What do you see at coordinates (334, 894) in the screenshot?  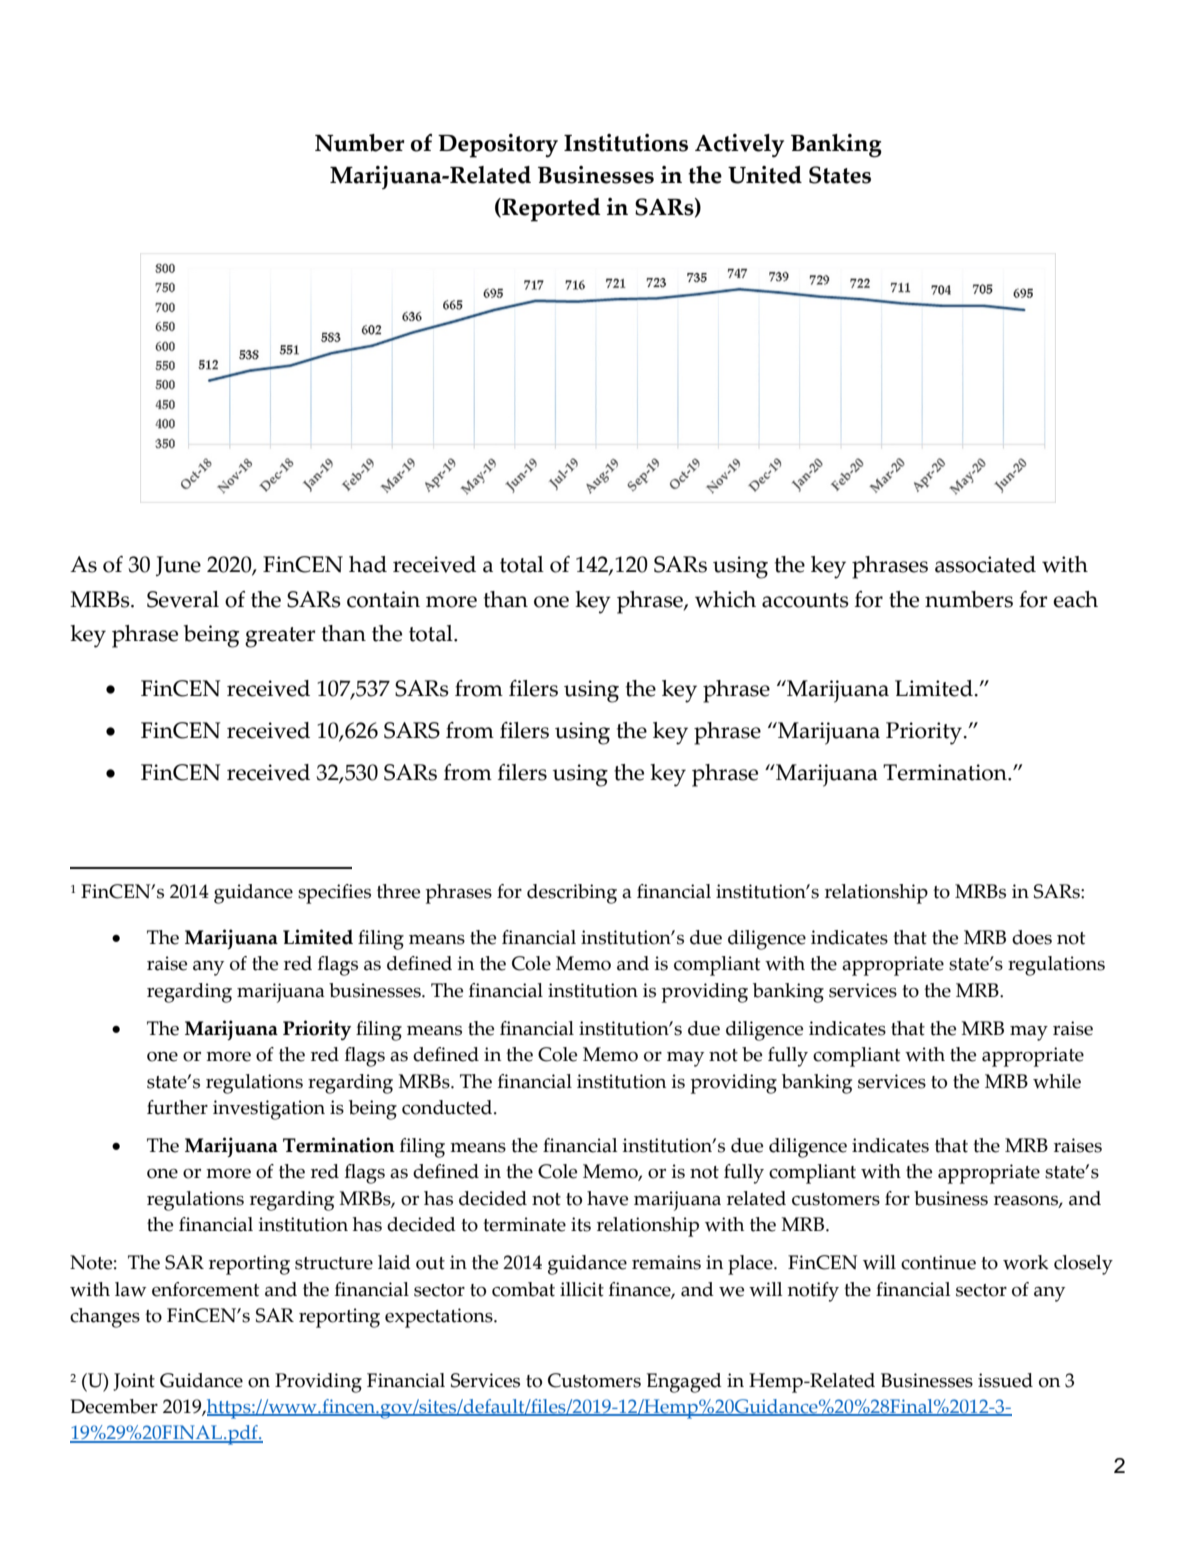 I see `specifies` at bounding box center [334, 894].
